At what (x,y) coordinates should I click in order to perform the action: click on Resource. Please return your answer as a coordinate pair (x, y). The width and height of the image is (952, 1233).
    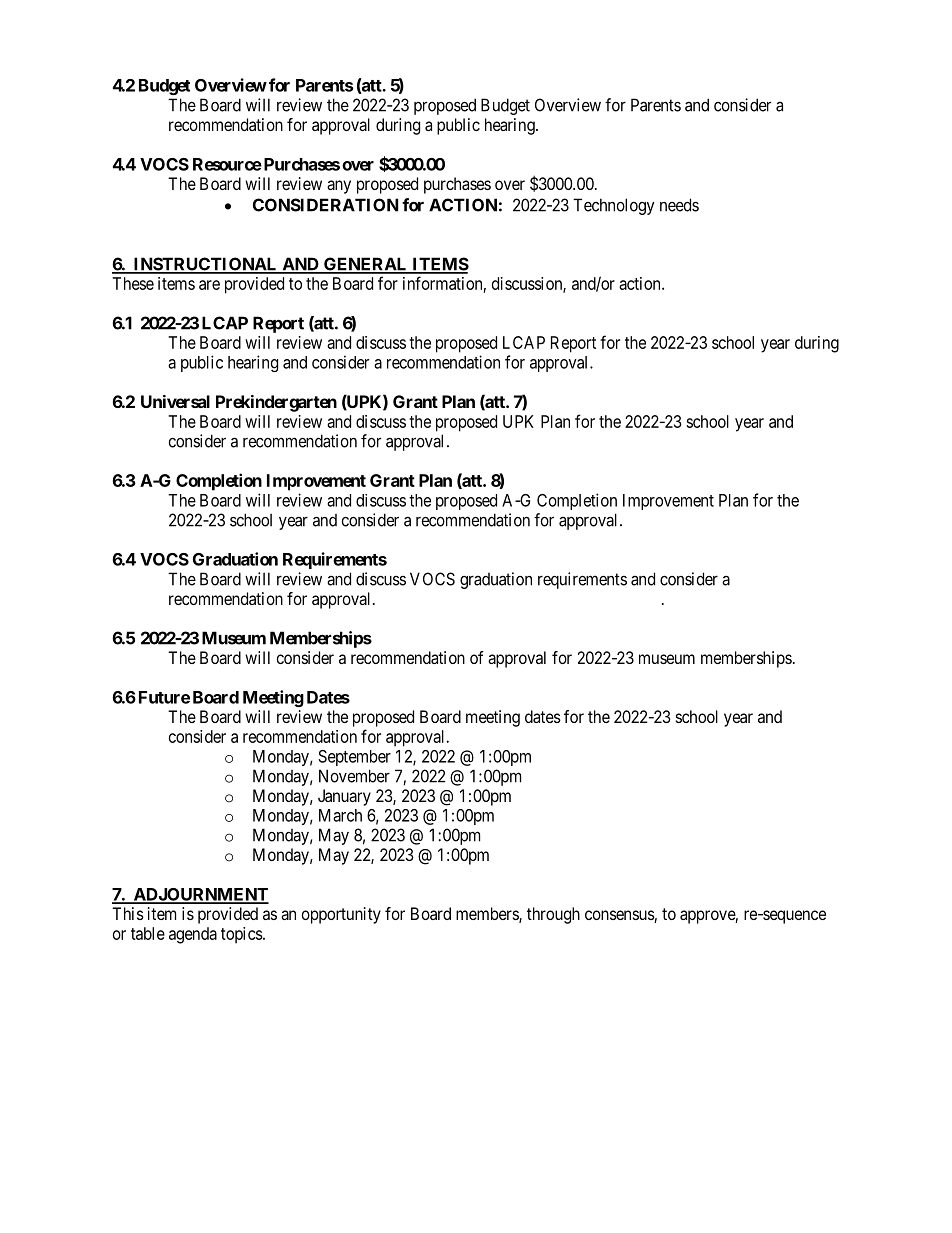
    Looking at the image, I should click on (227, 164).
